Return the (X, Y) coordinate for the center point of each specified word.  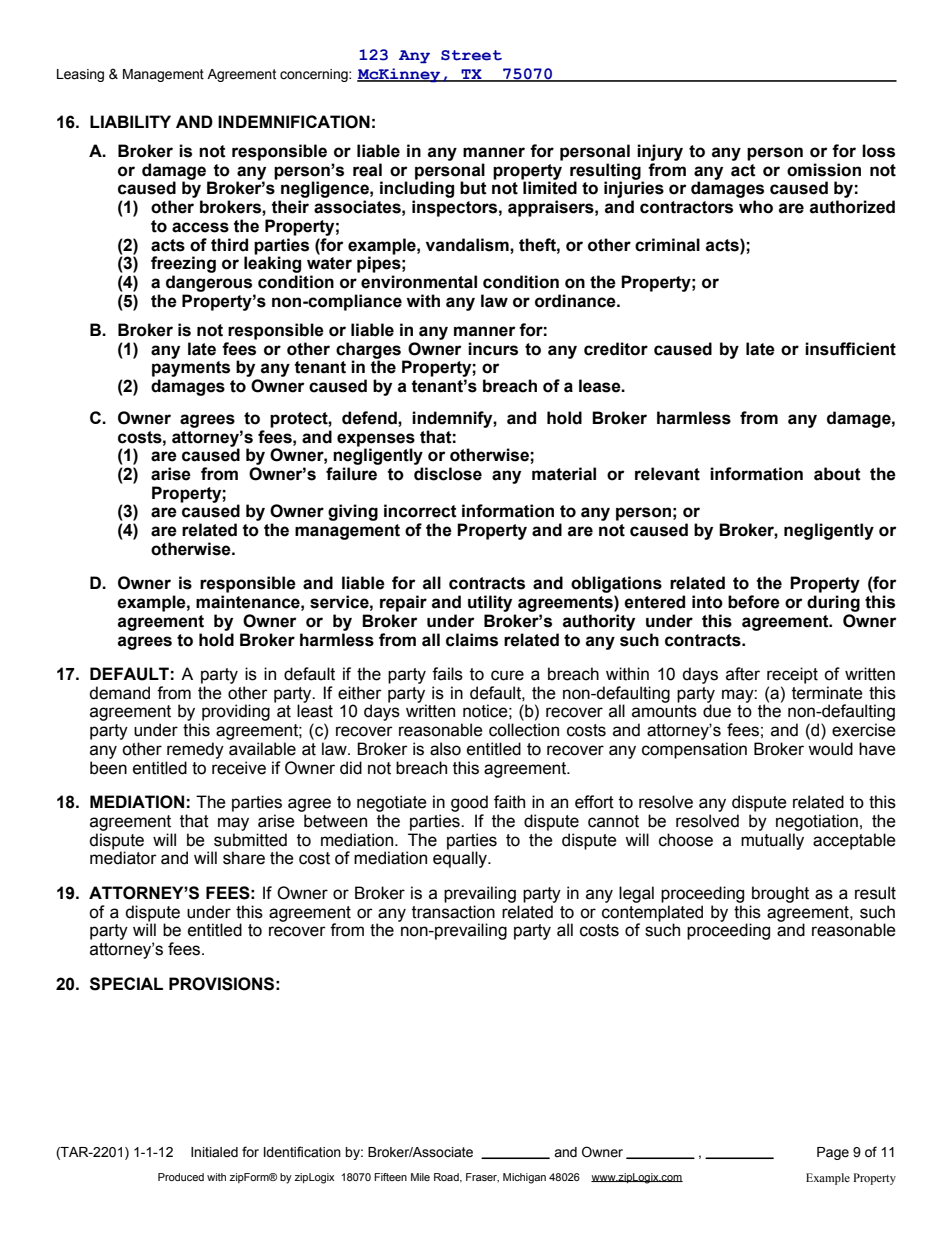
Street (471, 55)
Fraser (482, 1177)
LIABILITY (130, 121)
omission (824, 170)
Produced (181, 1177)
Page (833, 1153)
